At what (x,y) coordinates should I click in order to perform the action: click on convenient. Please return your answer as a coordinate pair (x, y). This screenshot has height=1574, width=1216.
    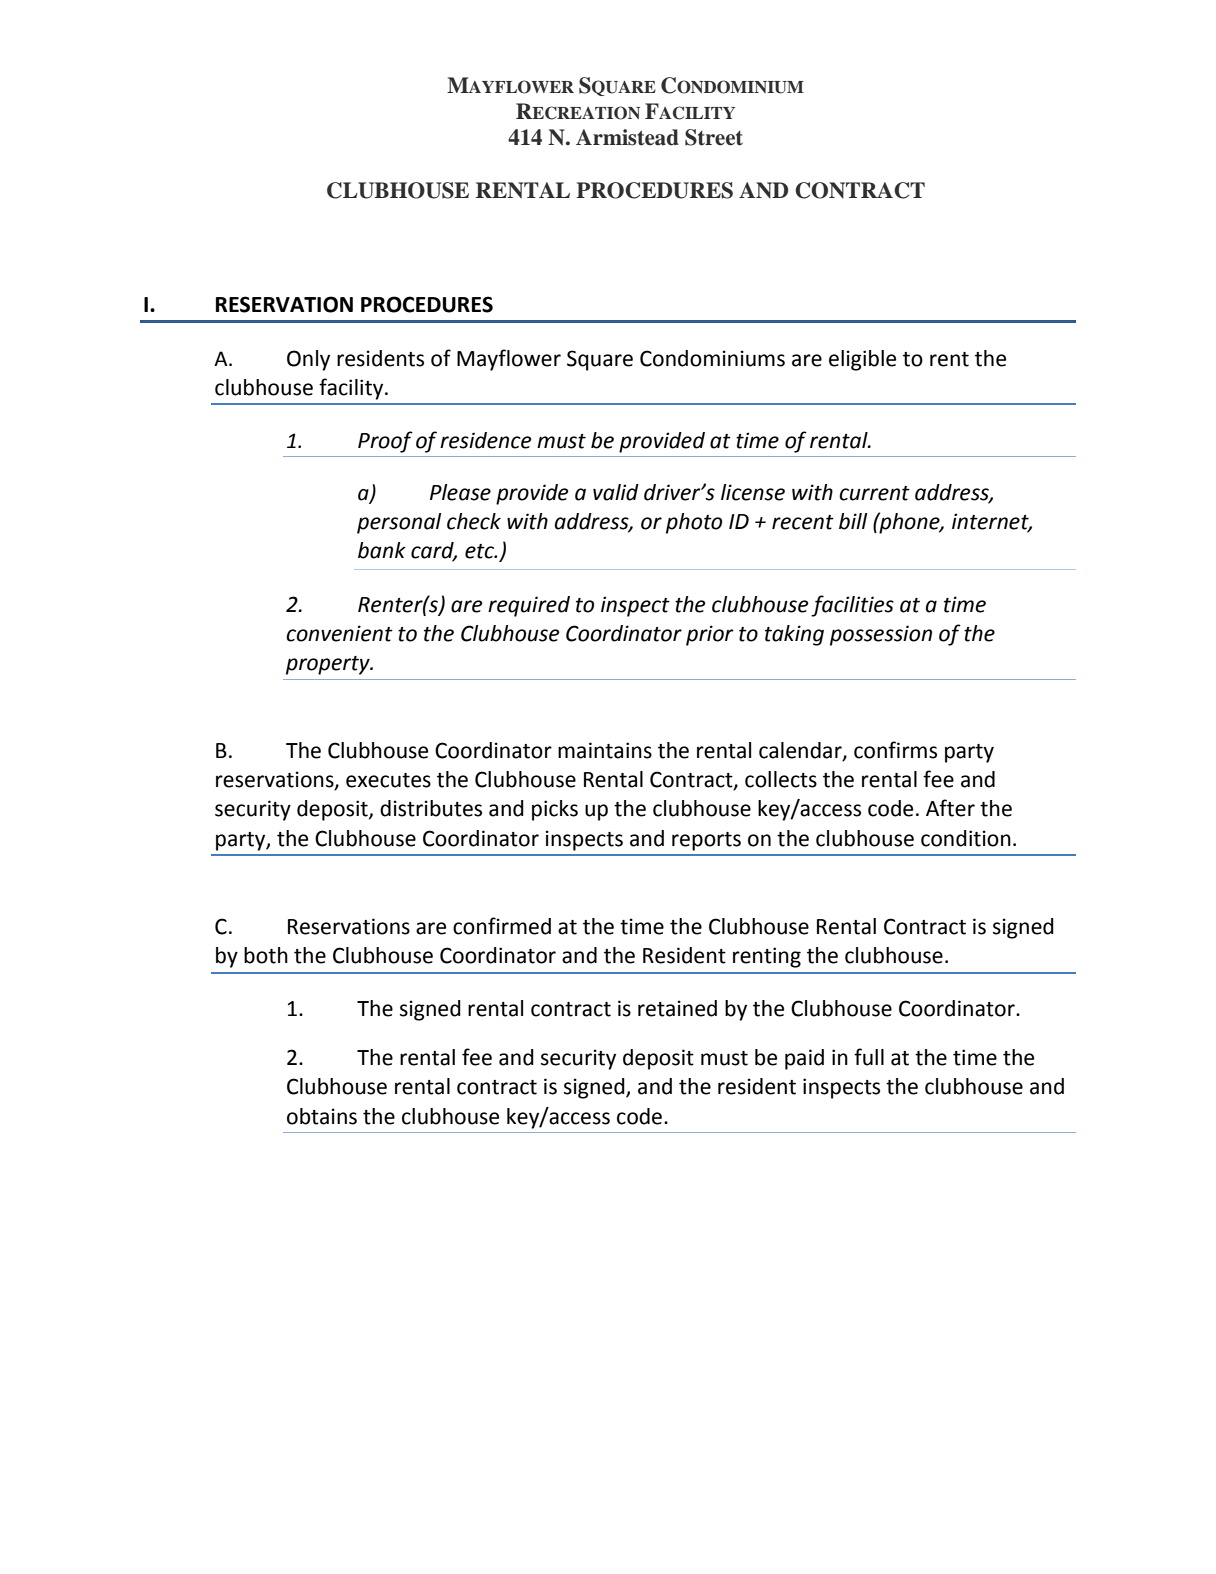
    Looking at the image, I should click on (339, 633).
